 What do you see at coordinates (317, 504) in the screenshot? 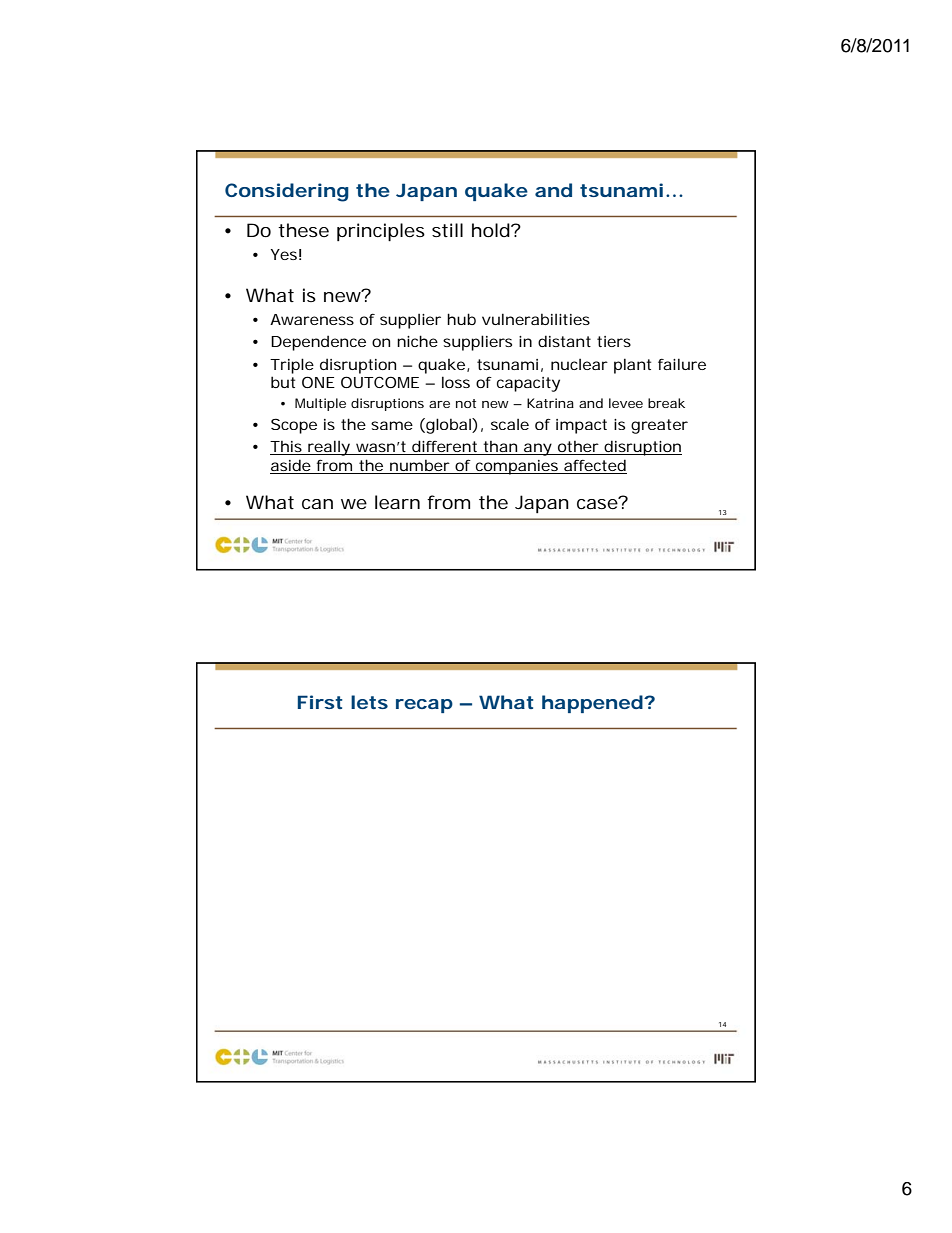
I see `can` at bounding box center [317, 504].
